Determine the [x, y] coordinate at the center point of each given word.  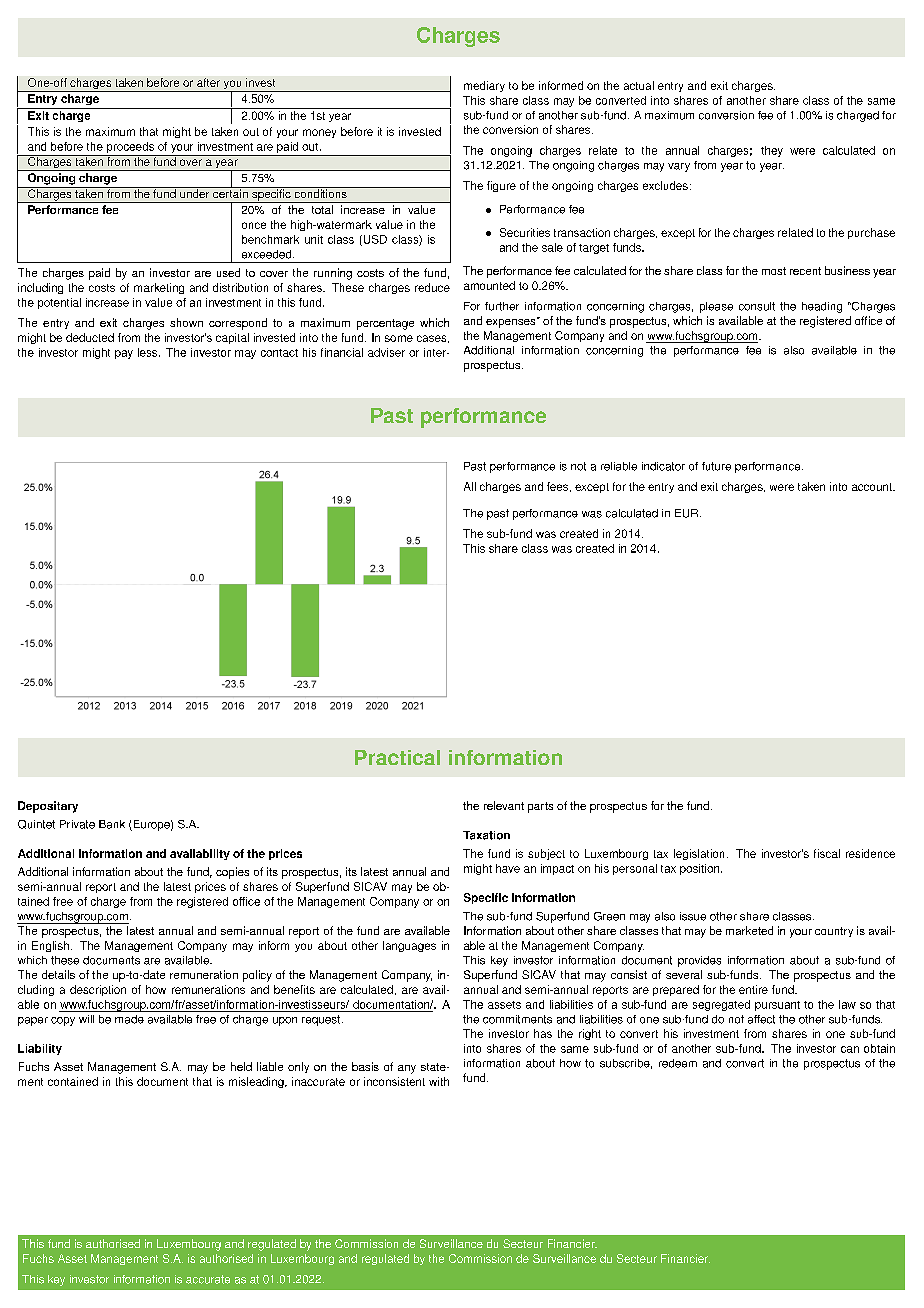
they [772, 151]
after [208, 82]
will [86, 1019]
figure [501, 186]
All [470, 486]
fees [559, 487]
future [716, 466]
